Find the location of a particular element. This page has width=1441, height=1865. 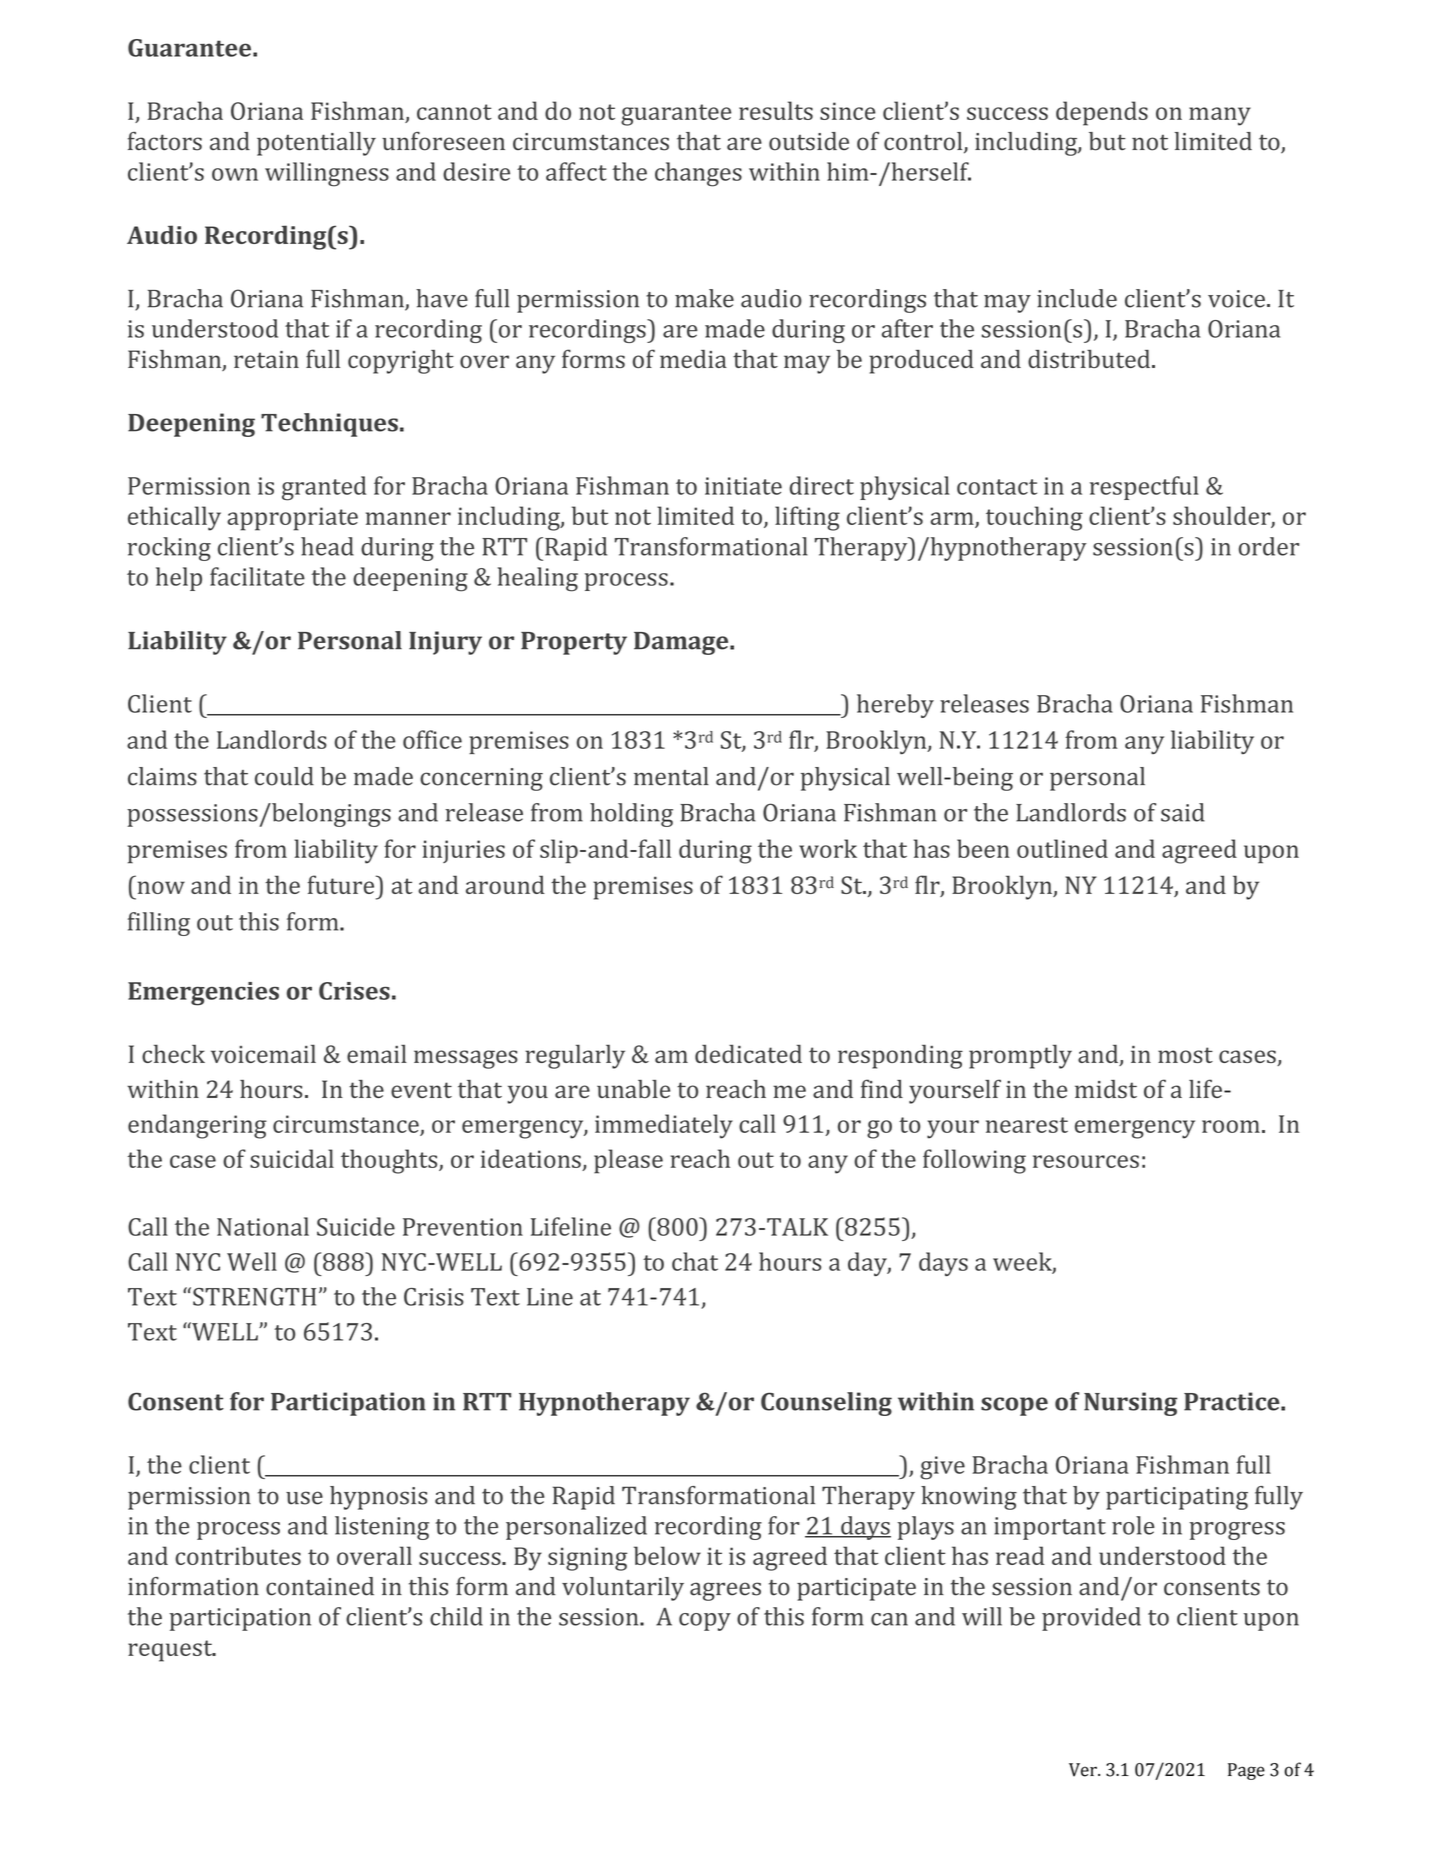

changes is located at coordinates (698, 174).
